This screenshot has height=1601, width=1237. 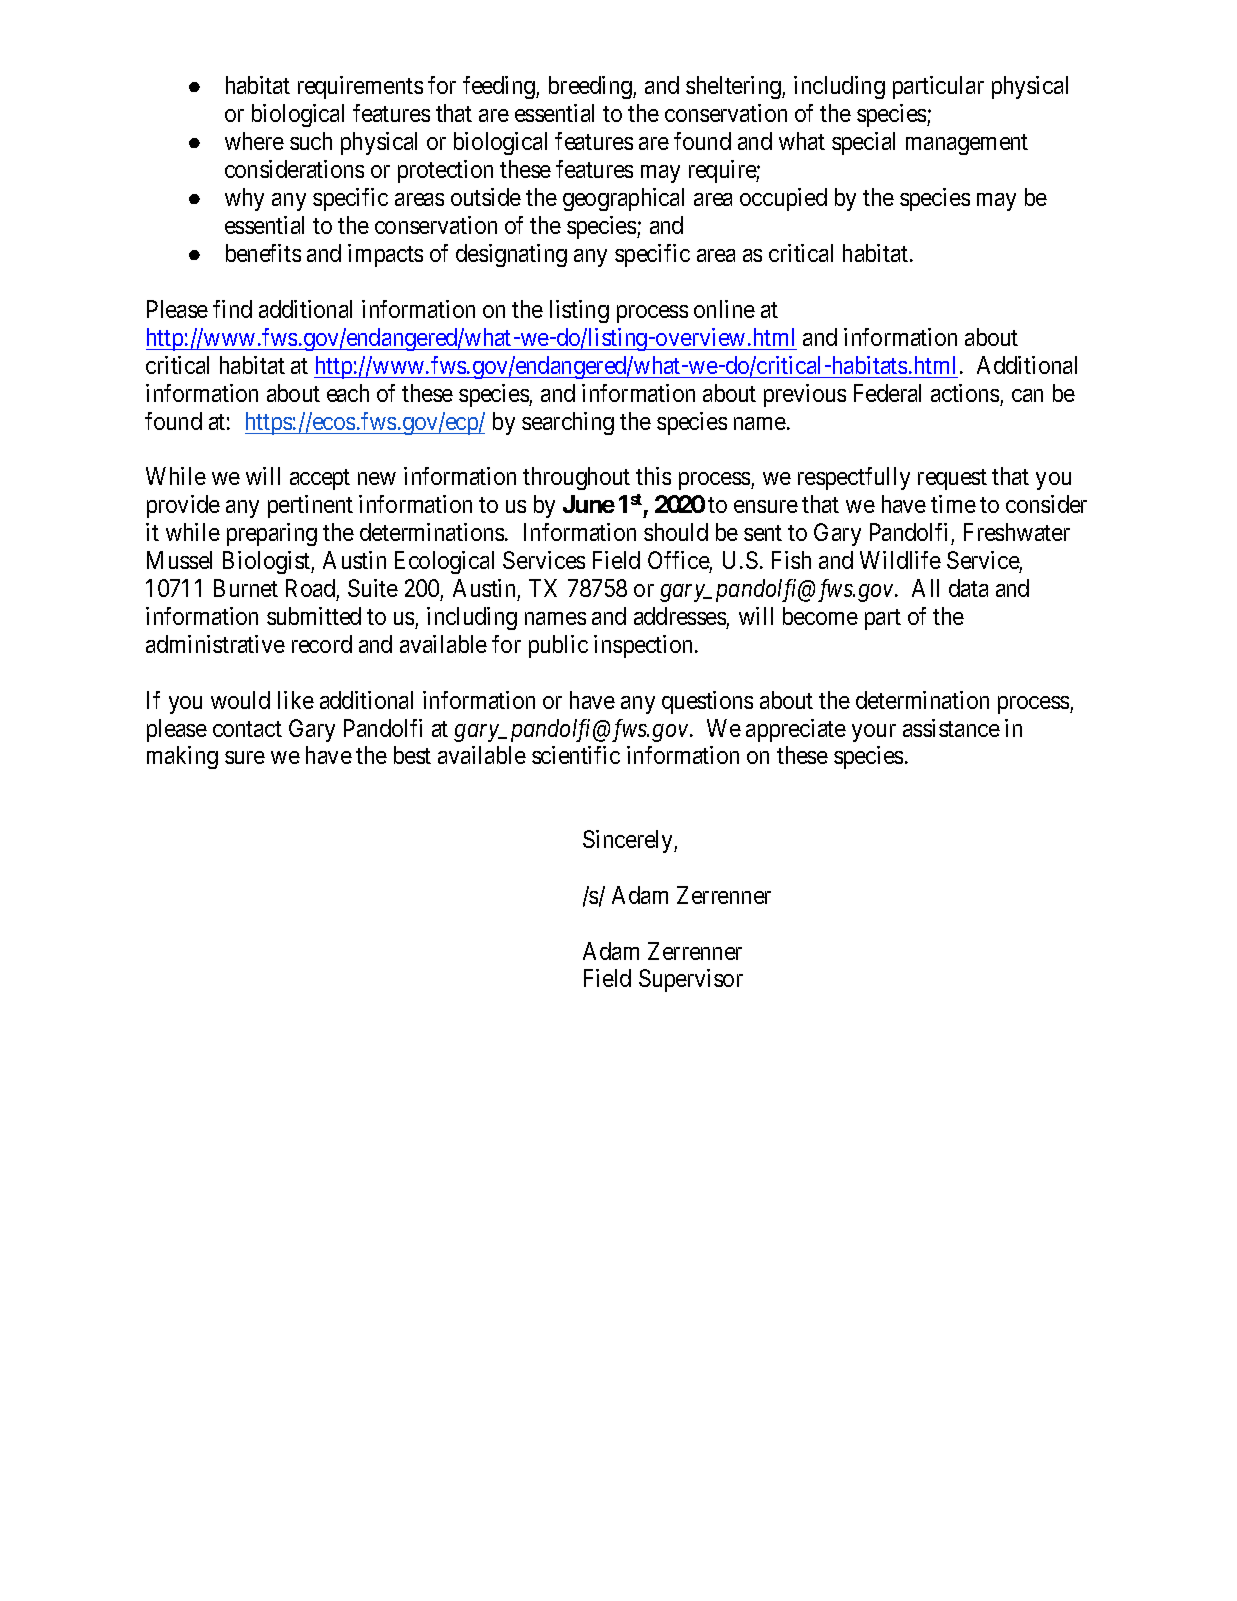 I want to click on management, so click(x=967, y=144).
